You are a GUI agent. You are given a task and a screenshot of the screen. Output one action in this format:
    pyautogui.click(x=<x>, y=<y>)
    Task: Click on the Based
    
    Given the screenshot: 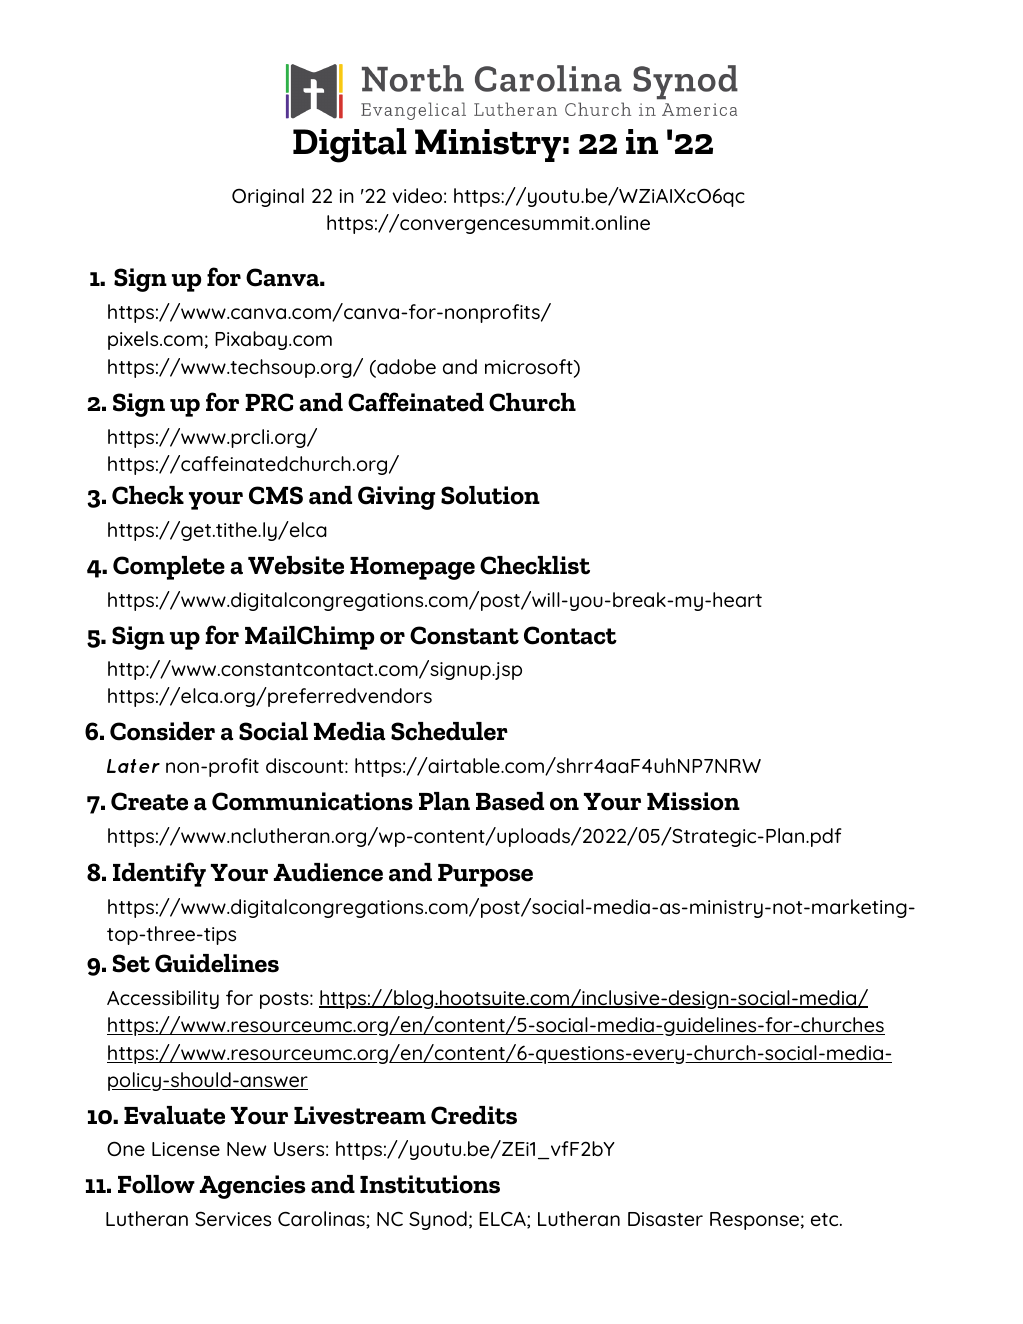 What is the action you would take?
    pyautogui.click(x=510, y=801)
